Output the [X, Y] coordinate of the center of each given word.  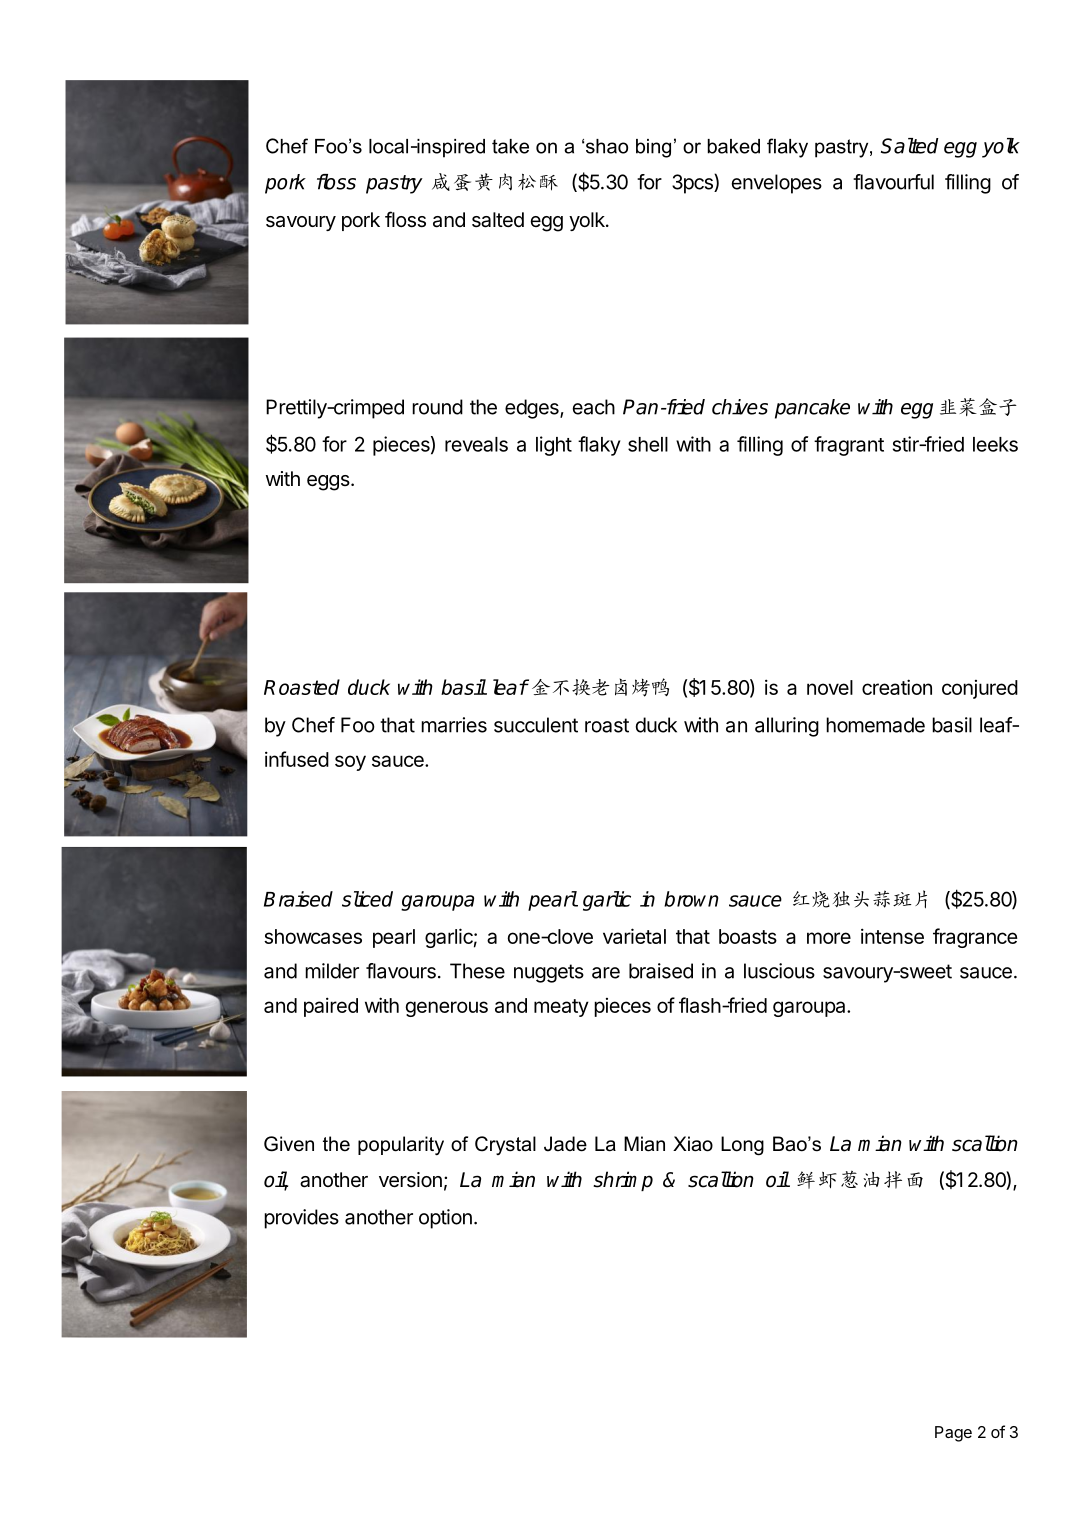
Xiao [693, 1144]
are [606, 973]
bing [653, 148]
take [510, 146]
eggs [328, 483]
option [445, 1219]
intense [892, 936]
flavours [401, 971]
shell [648, 444]
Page [953, 1434]
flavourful [893, 182]
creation [897, 687]
